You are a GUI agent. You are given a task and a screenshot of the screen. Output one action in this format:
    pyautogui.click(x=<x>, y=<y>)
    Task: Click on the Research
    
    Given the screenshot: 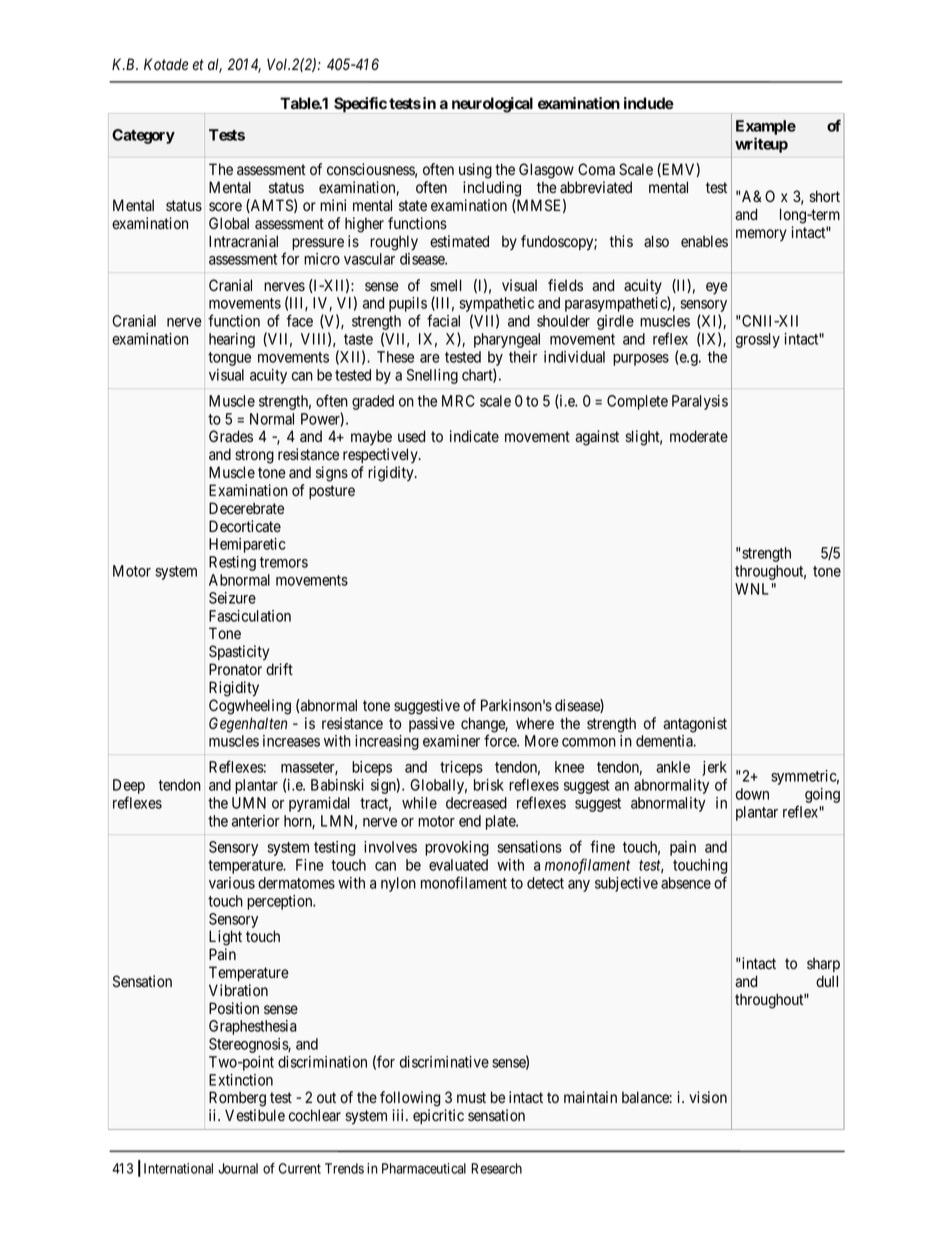 What is the action you would take?
    pyautogui.click(x=496, y=1168)
